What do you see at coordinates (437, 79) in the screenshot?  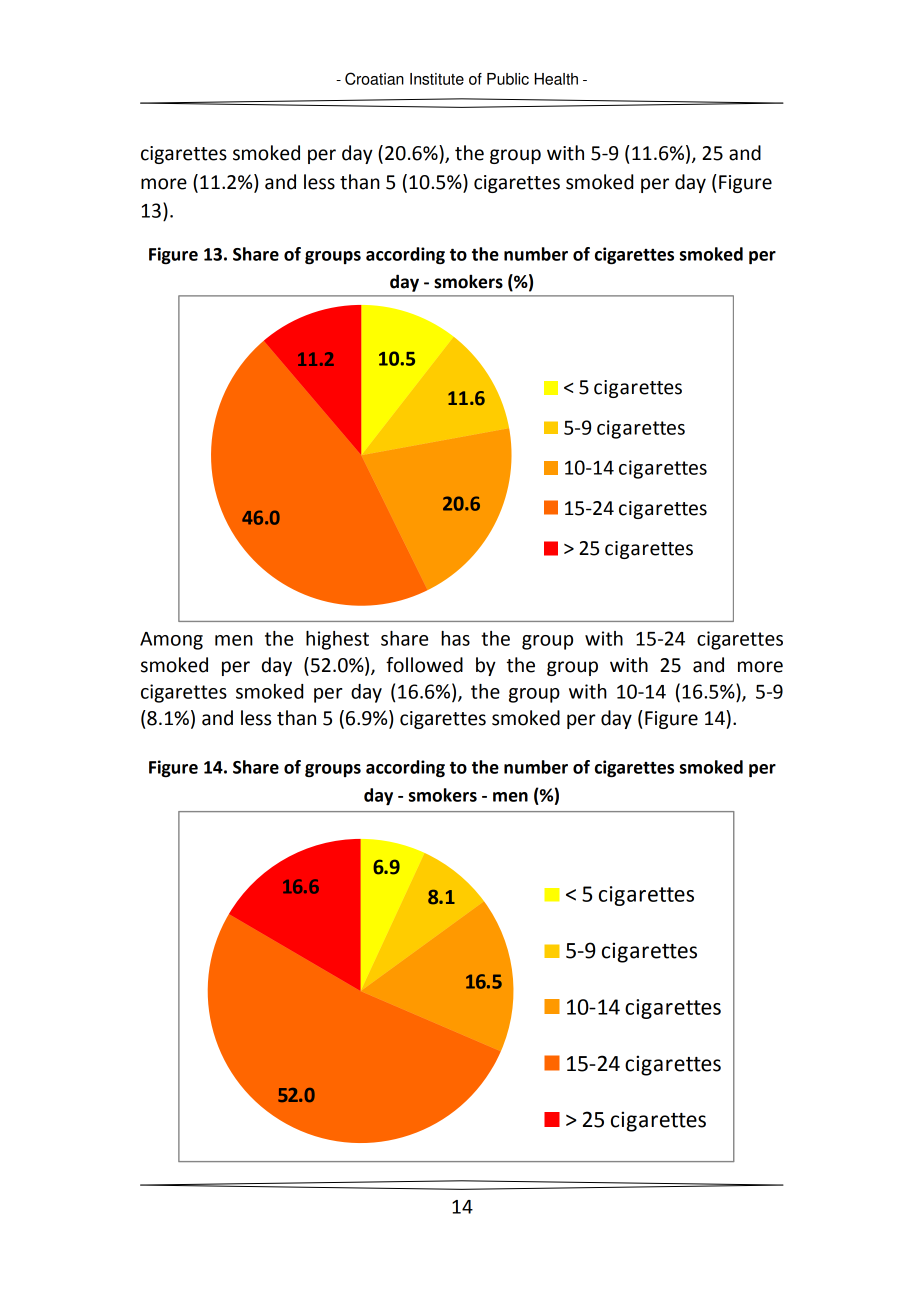 I see `Institute` at bounding box center [437, 79].
